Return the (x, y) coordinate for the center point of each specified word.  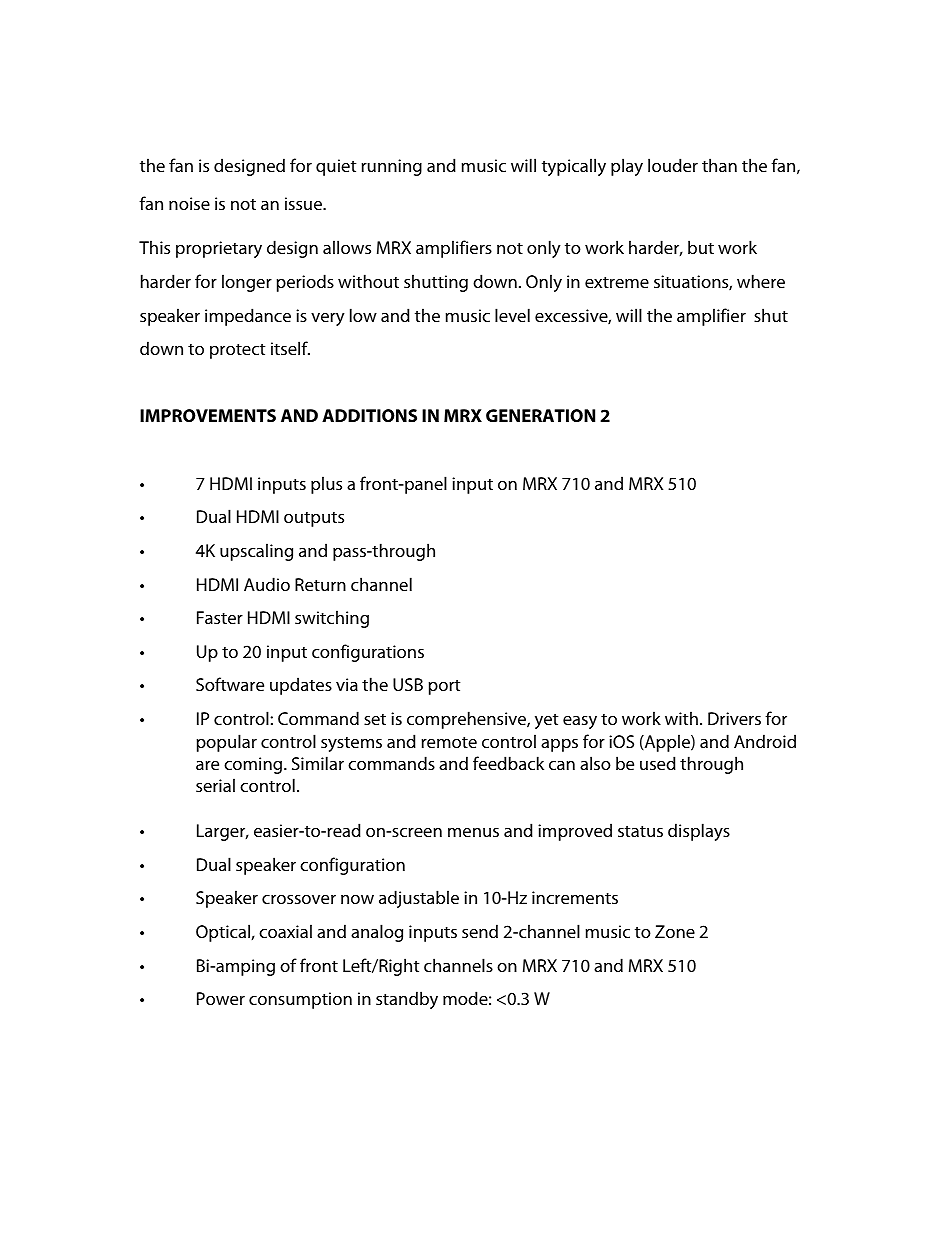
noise (189, 203)
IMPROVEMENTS (208, 415)
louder (673, 165)
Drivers (734, 718)
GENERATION (540, 415)
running (391, 167)
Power (221, 998)
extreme (617, 282)
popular (227, 743)
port (444, 687)
